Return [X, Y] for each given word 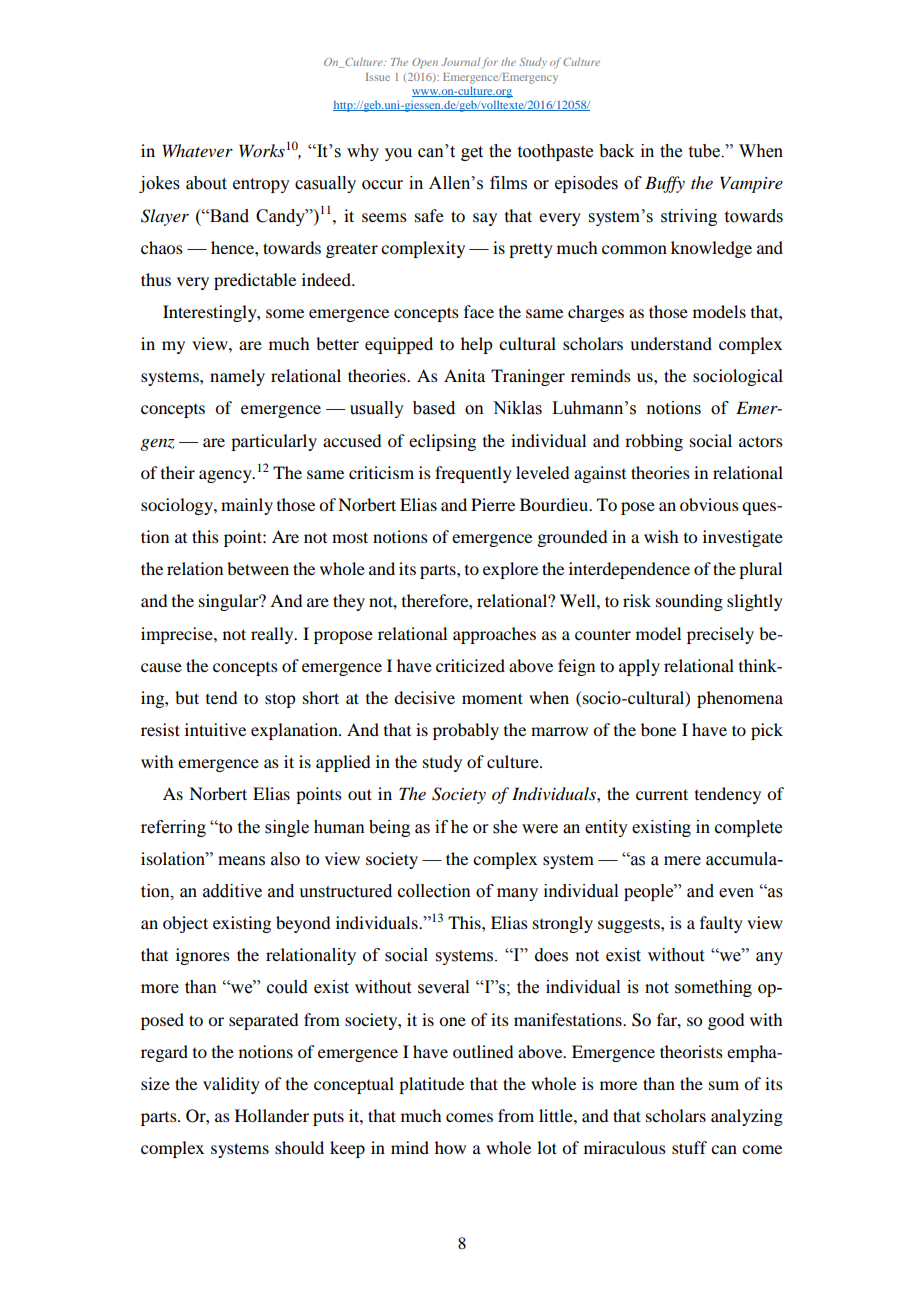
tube [705, 151]
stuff [689, 1147]
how [450, 1147]
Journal [461, 62]
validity [231, 1085]
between [258, 568]
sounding [689, 602]
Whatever [197, 150]
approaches [494, 635]
